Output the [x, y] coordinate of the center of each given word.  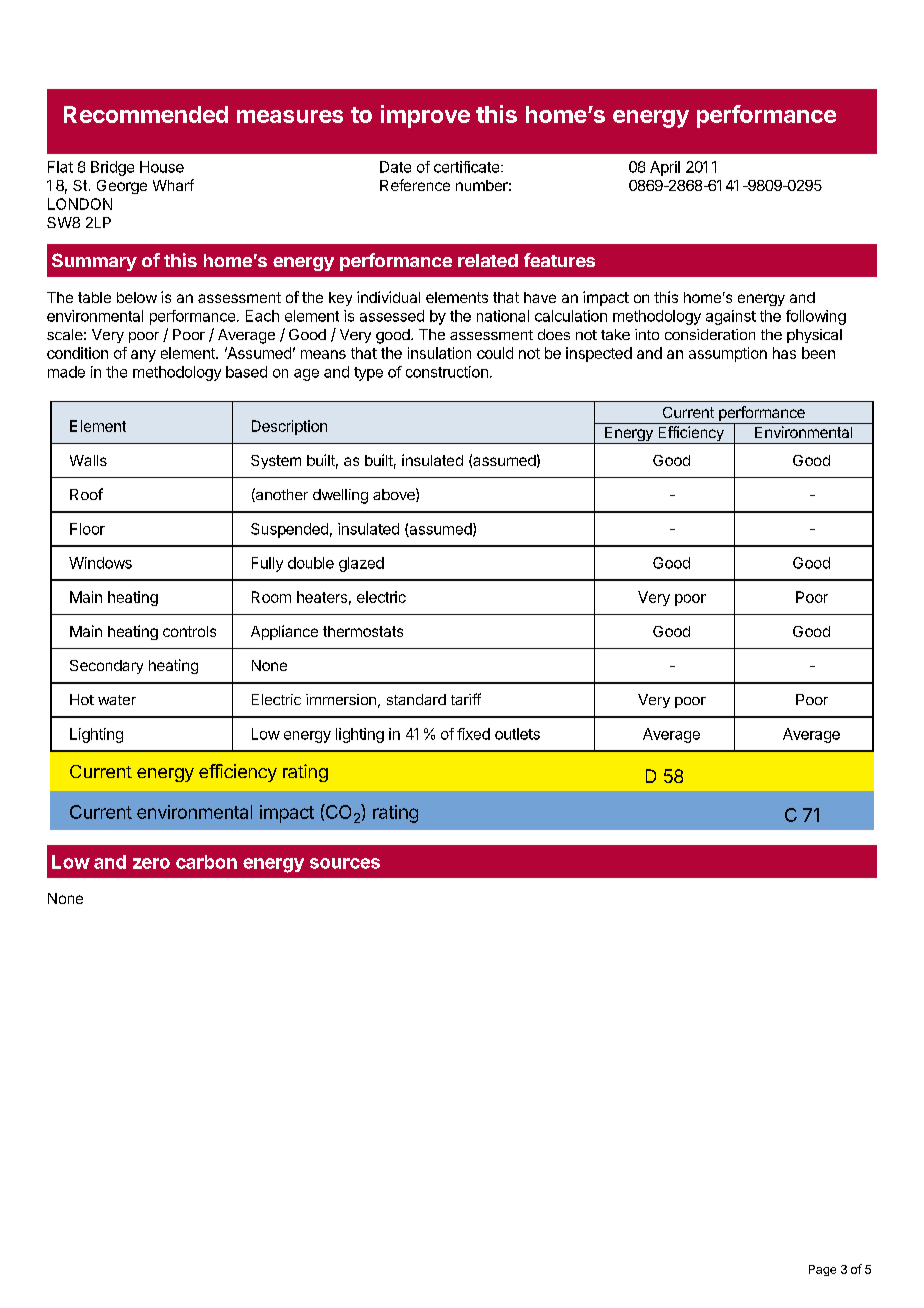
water [117, 700]
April [665, 168]
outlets [517, 734]
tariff [466, 699]
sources [345, 863]
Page [822, 1270]
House [162, 167]
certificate [468, 167]
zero [151, 863]
